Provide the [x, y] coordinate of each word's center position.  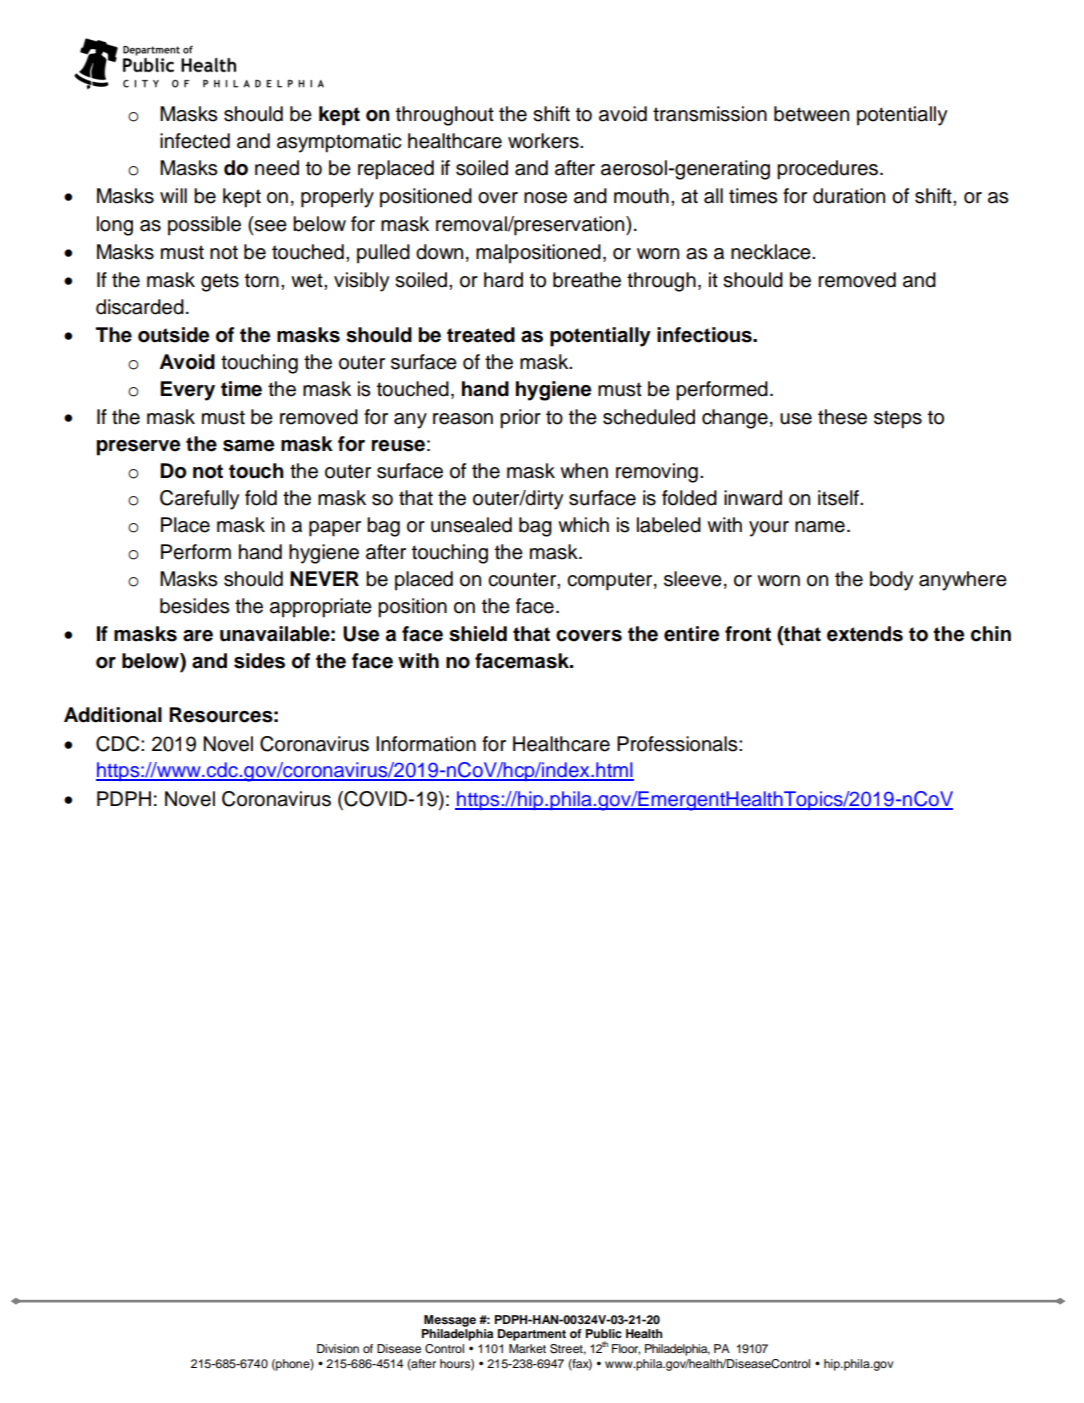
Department [532, 1335]
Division [338, 1348]
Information [426, 744]
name [820, 527]
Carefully [199, 500]
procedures [829, 170]
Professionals [678, 744]
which [583, 525]
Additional [113, 715]
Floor [626, 1349]
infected [195, 141]
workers [544, 141]
